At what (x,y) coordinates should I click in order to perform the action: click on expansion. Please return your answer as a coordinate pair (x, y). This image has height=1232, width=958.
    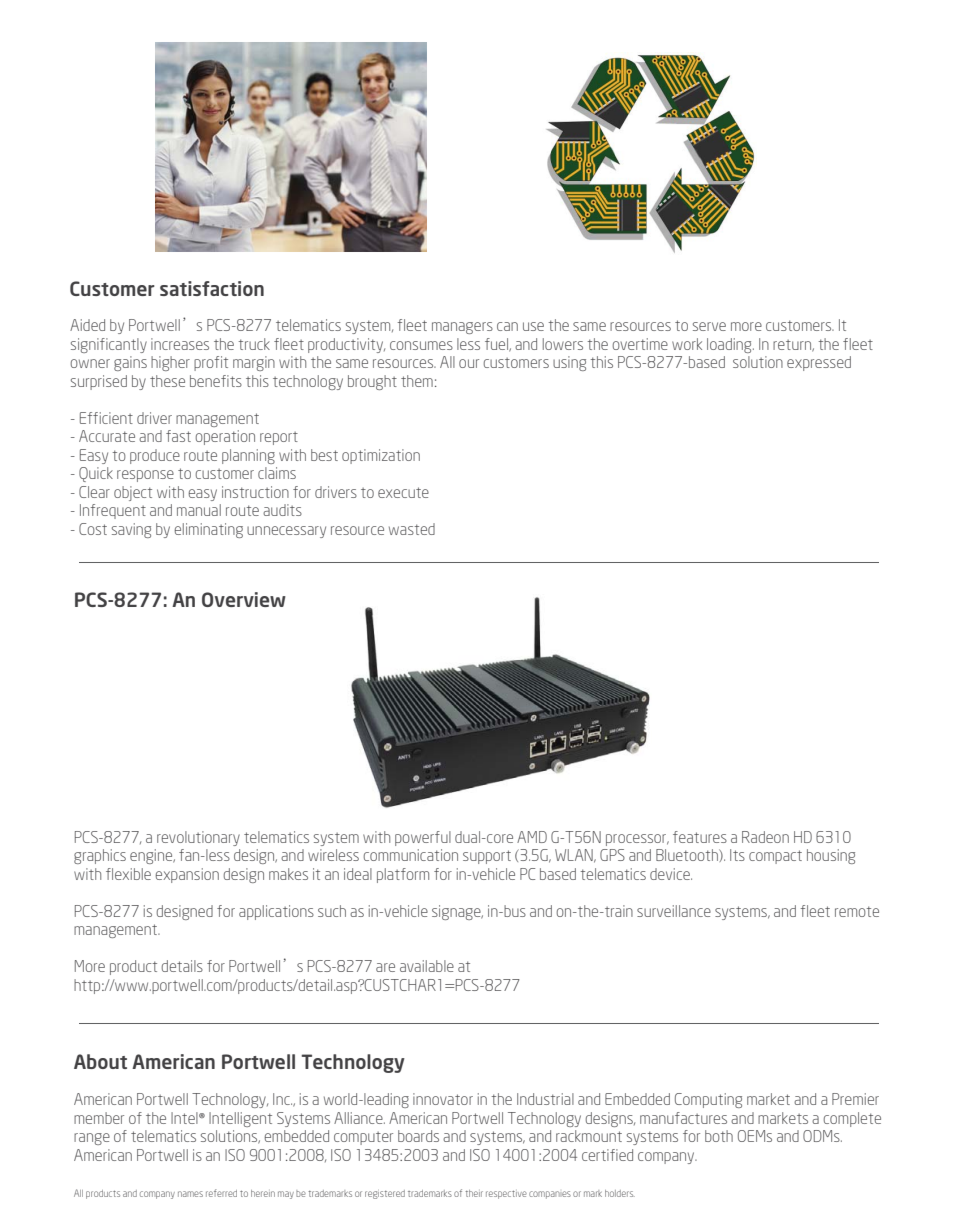
    Looking at the image, I should click on (187, 875).
